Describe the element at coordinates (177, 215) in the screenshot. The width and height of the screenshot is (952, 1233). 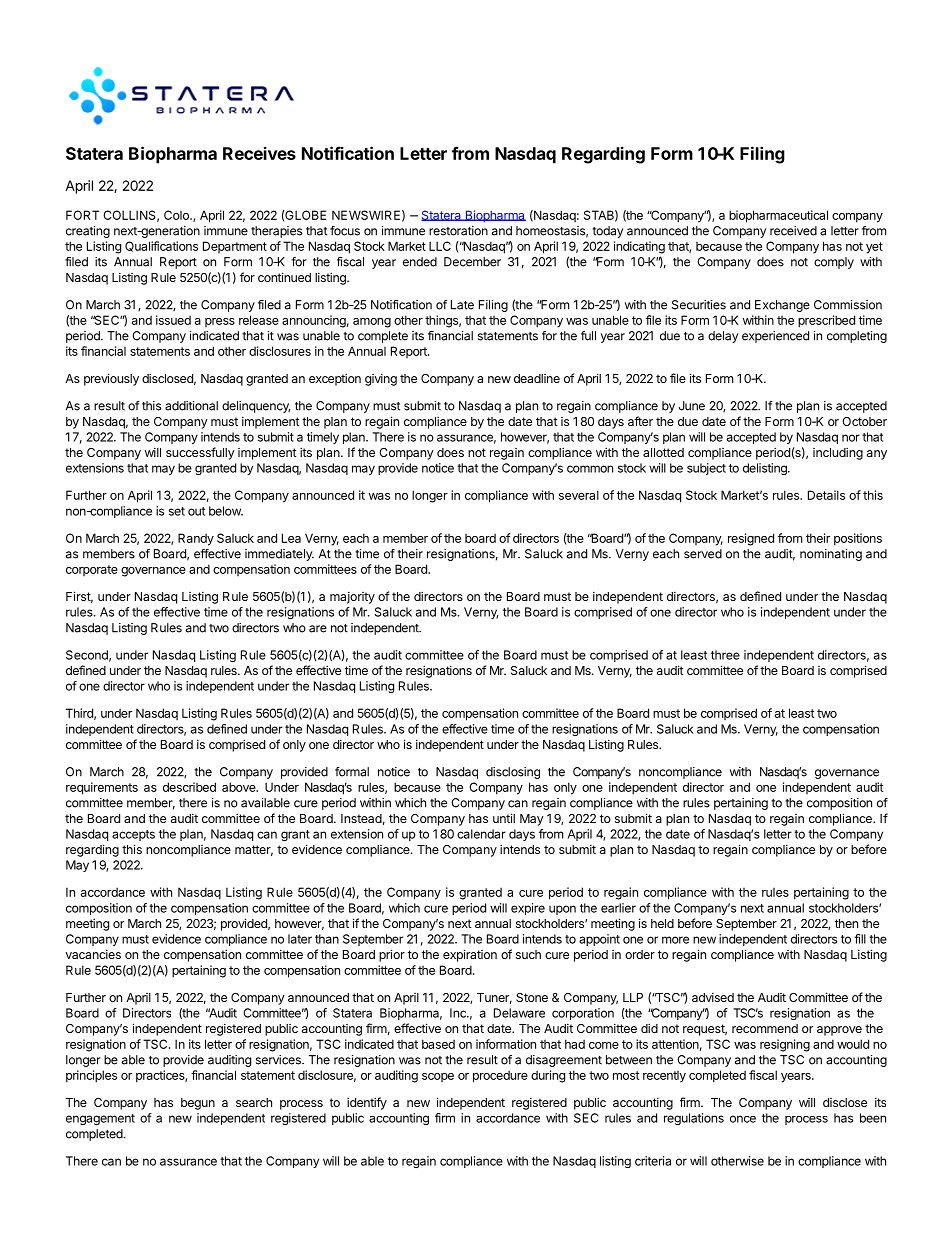
I see `Colo` at that location.
